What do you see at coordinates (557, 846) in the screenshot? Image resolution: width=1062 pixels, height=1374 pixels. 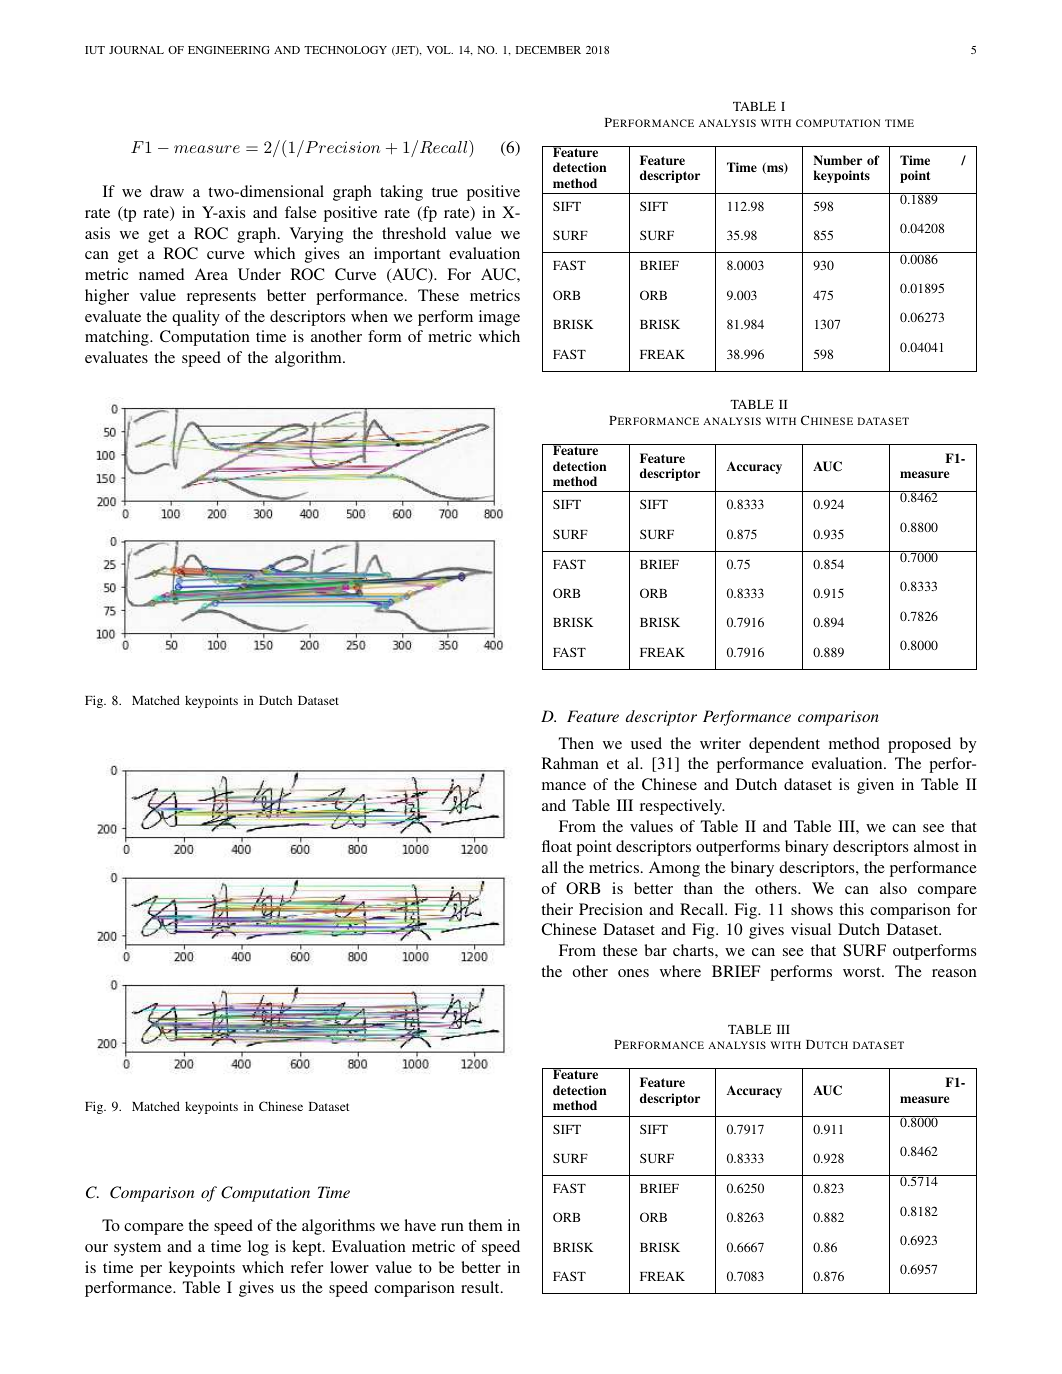 I see `float` at bounding box center [557, 846].
